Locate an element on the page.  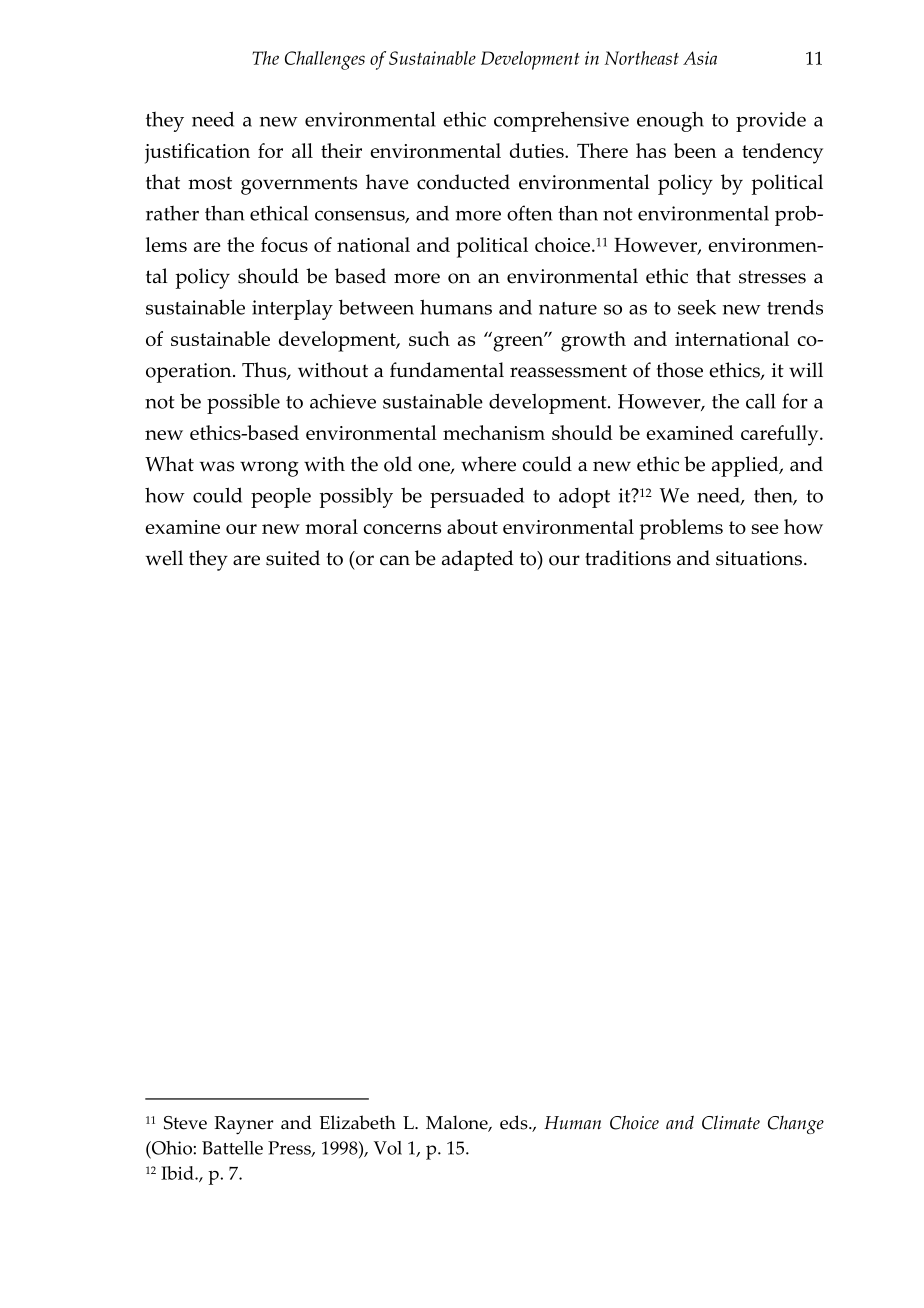
Rayner is located at coordinates (243, 1125).
